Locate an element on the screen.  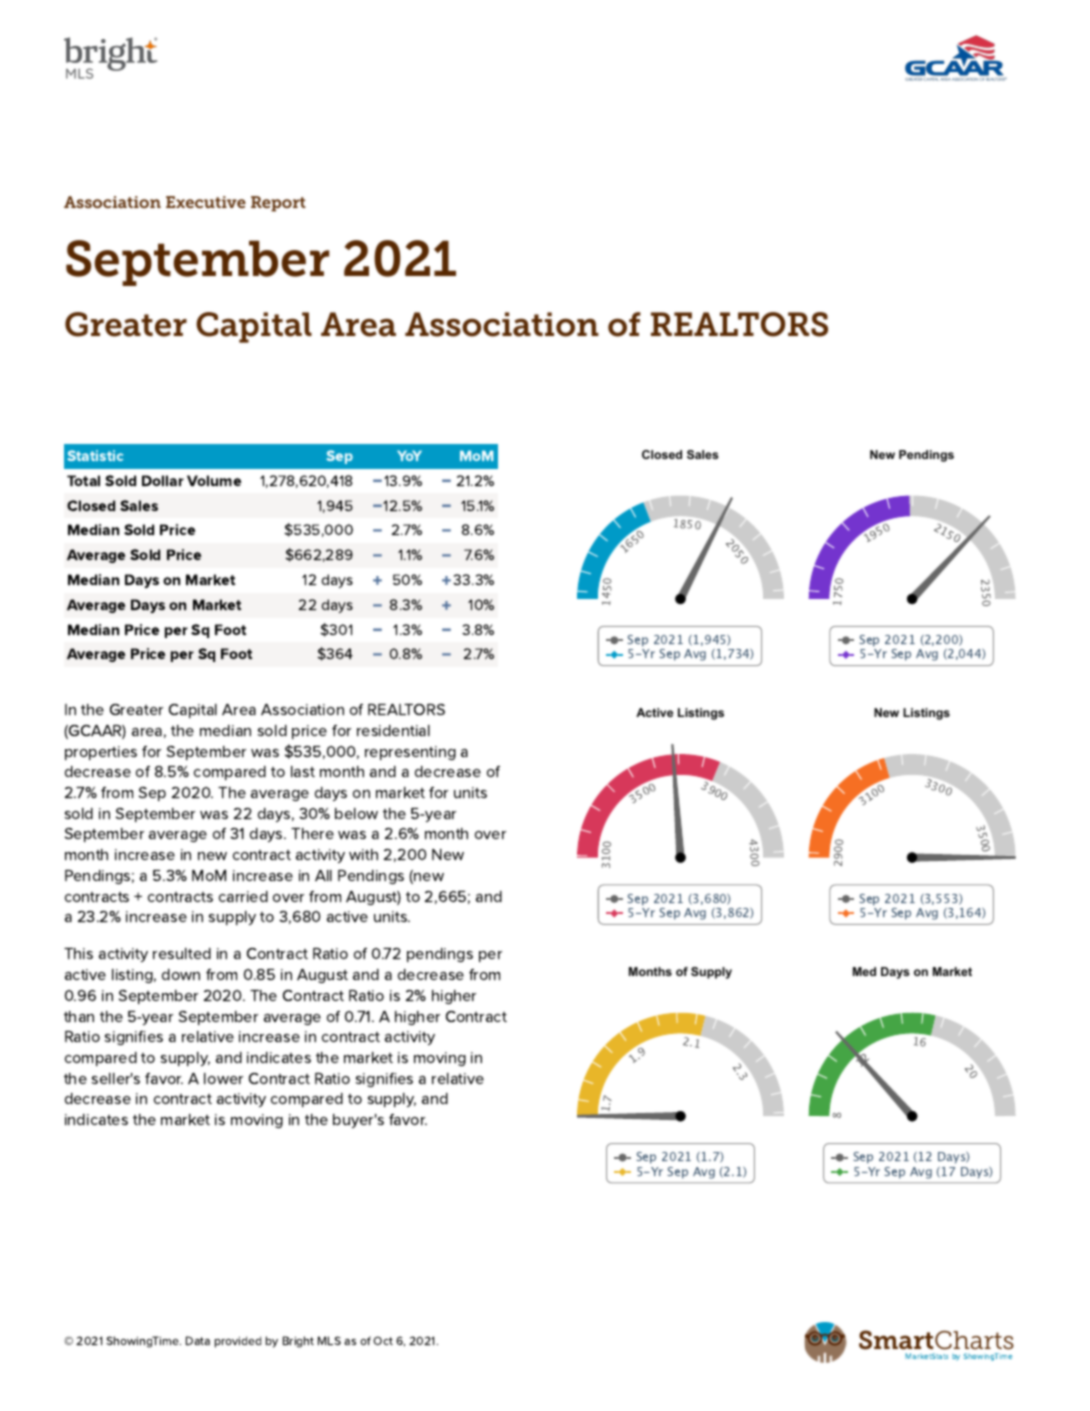
Executive is located at coordinates (206, 202).
